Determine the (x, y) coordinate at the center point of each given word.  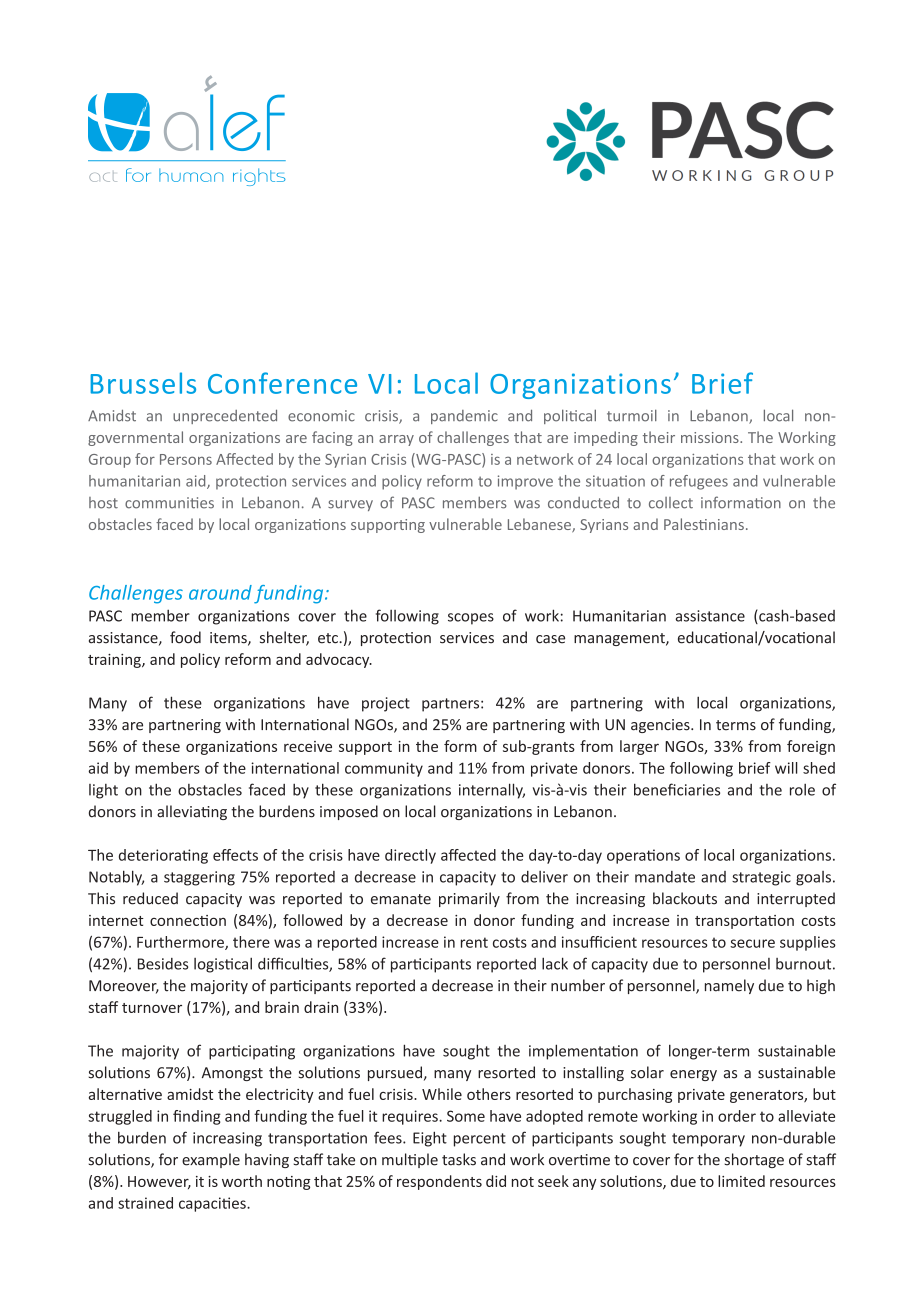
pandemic (464, 417)
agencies (661, 726)
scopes (471, 619)
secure (752, 943)
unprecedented (225, 416)
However (159, 1182)
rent (474, 942)
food (185, 637)
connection (188, 920)
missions (711, 437)
